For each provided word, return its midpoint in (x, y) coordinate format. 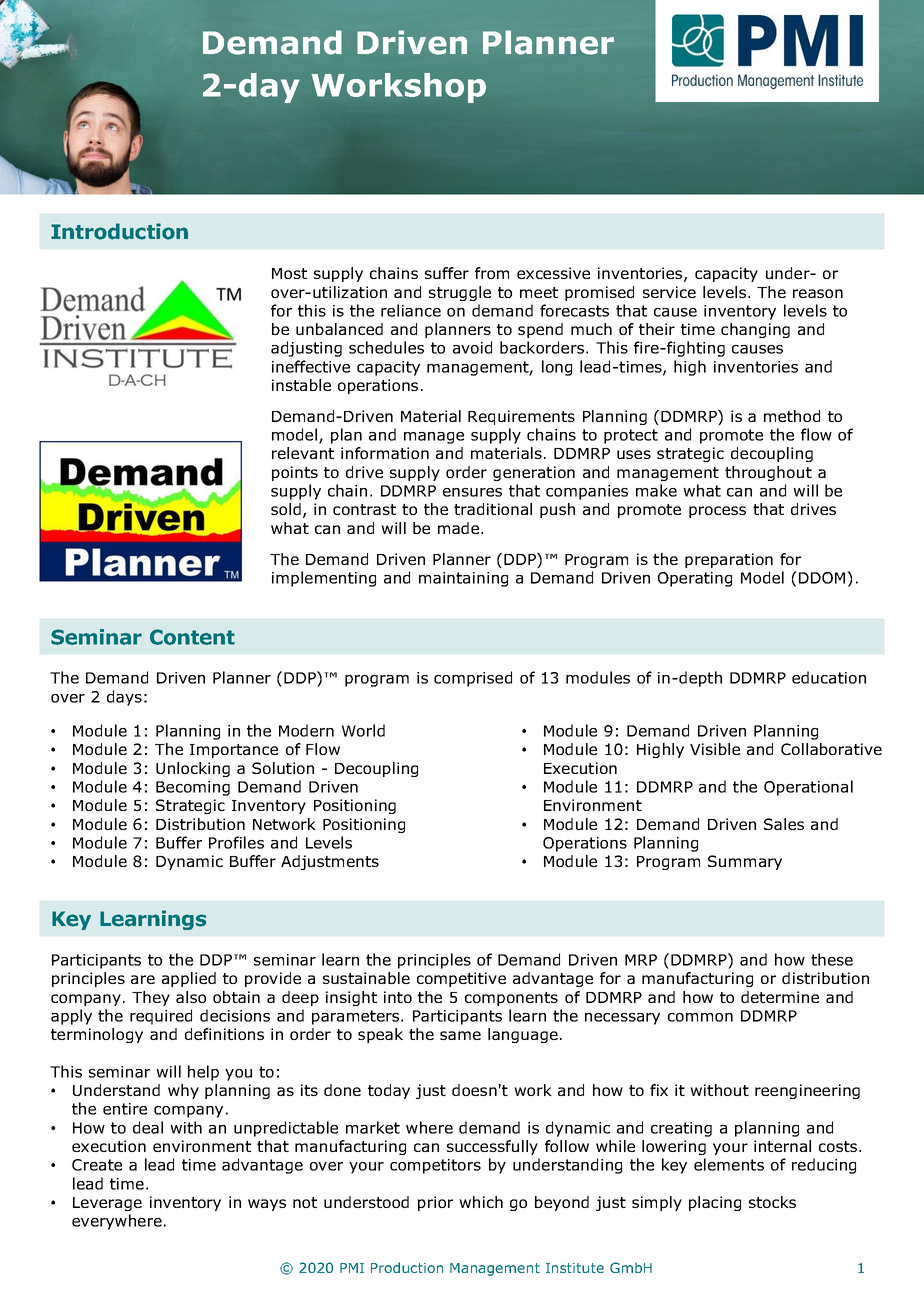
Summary (745, 862)
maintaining (463, 579)
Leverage (107, 1204)
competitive (461, 979)
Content (192, 637)
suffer (447, 273)
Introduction (119, 231)
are (143, 979)
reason (818, 293)
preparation (729, 560)
